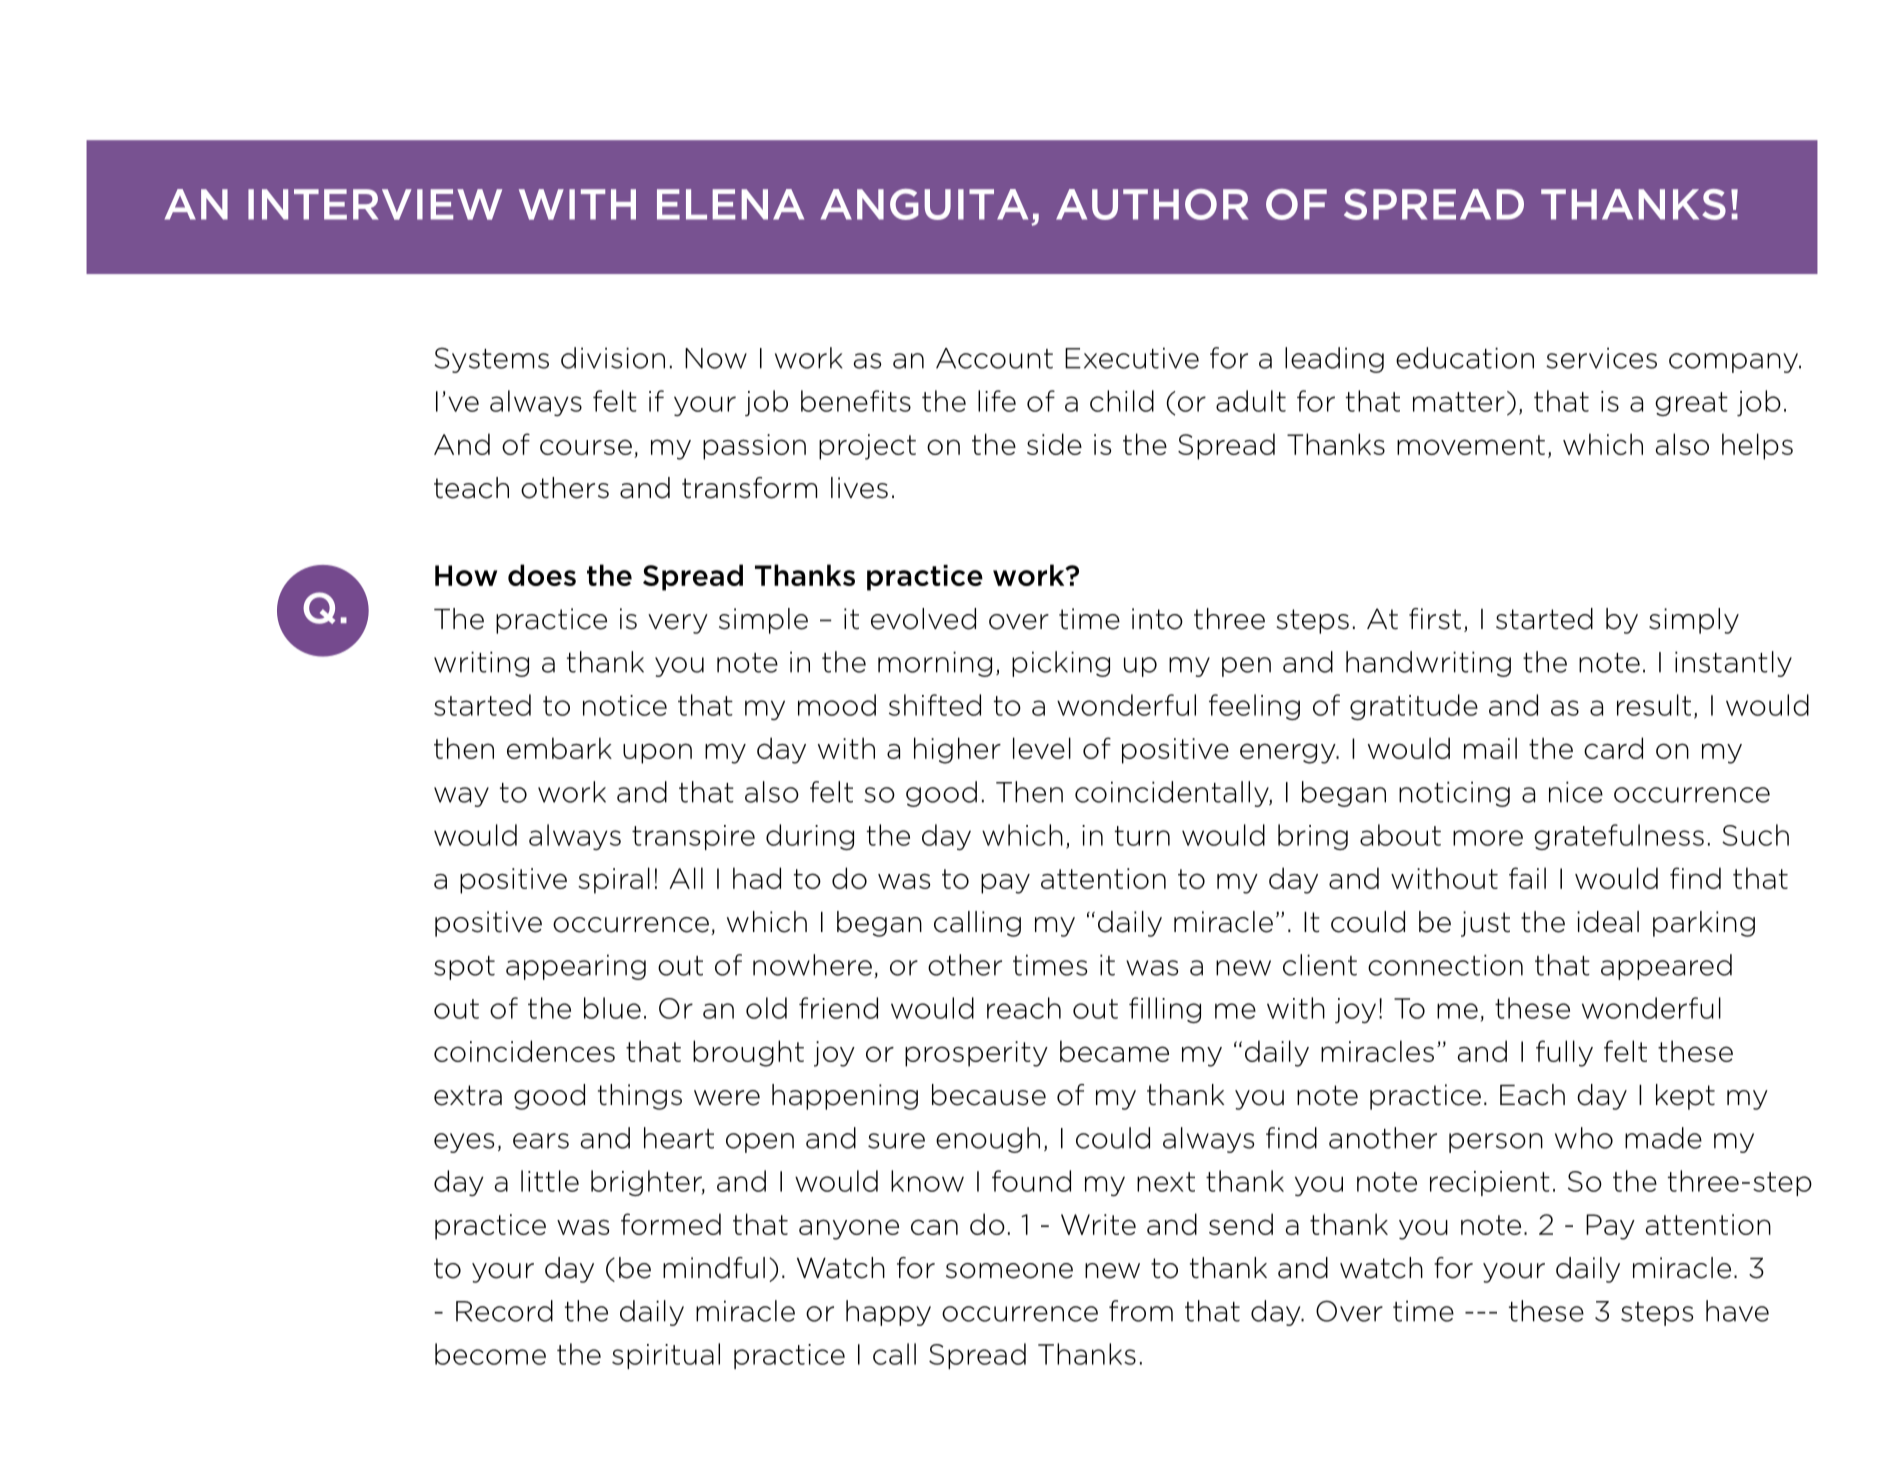  I want to click on appeared, so click(1666, 967).
